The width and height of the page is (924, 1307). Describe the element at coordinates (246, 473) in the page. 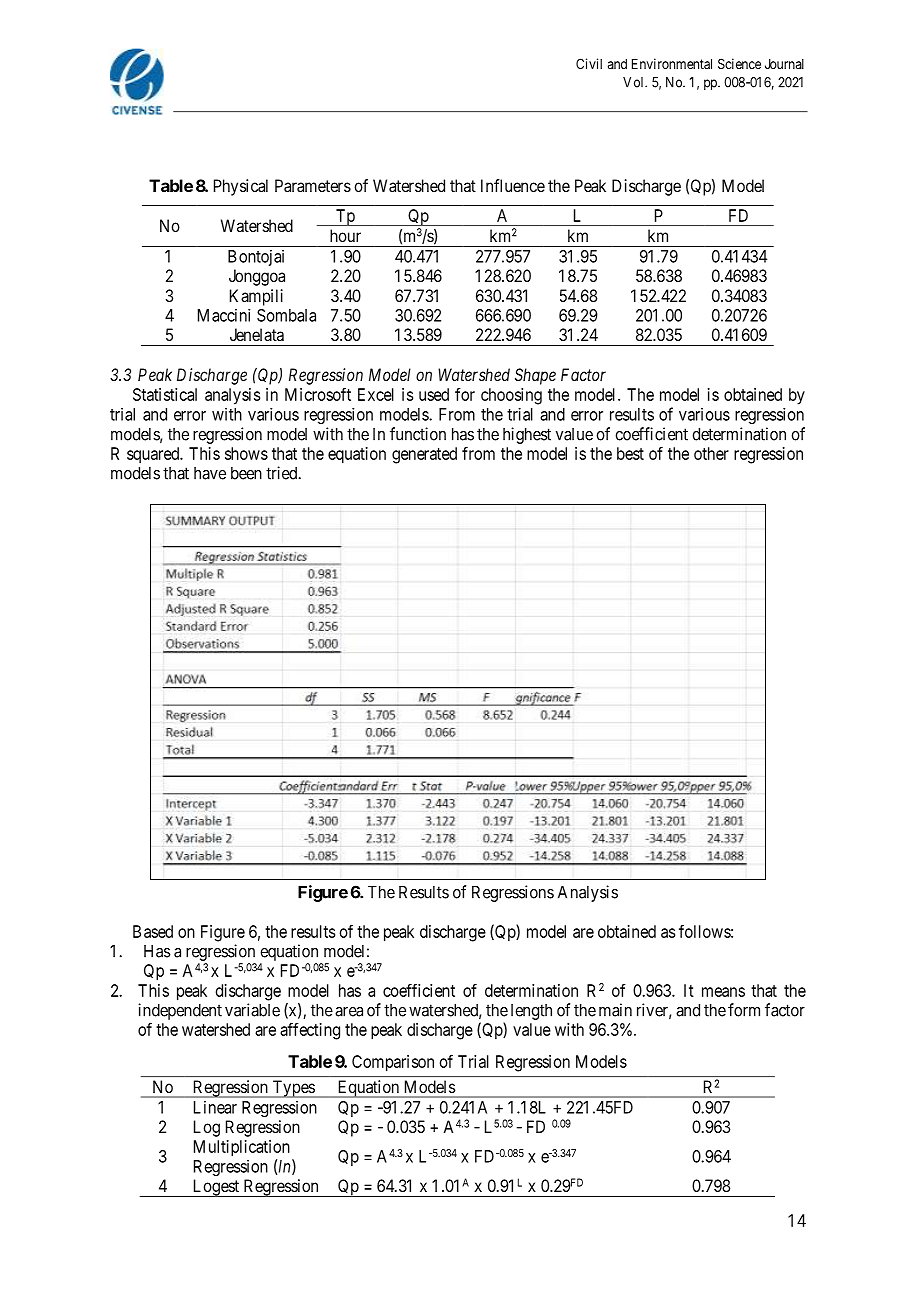

I see `been` at that location.
